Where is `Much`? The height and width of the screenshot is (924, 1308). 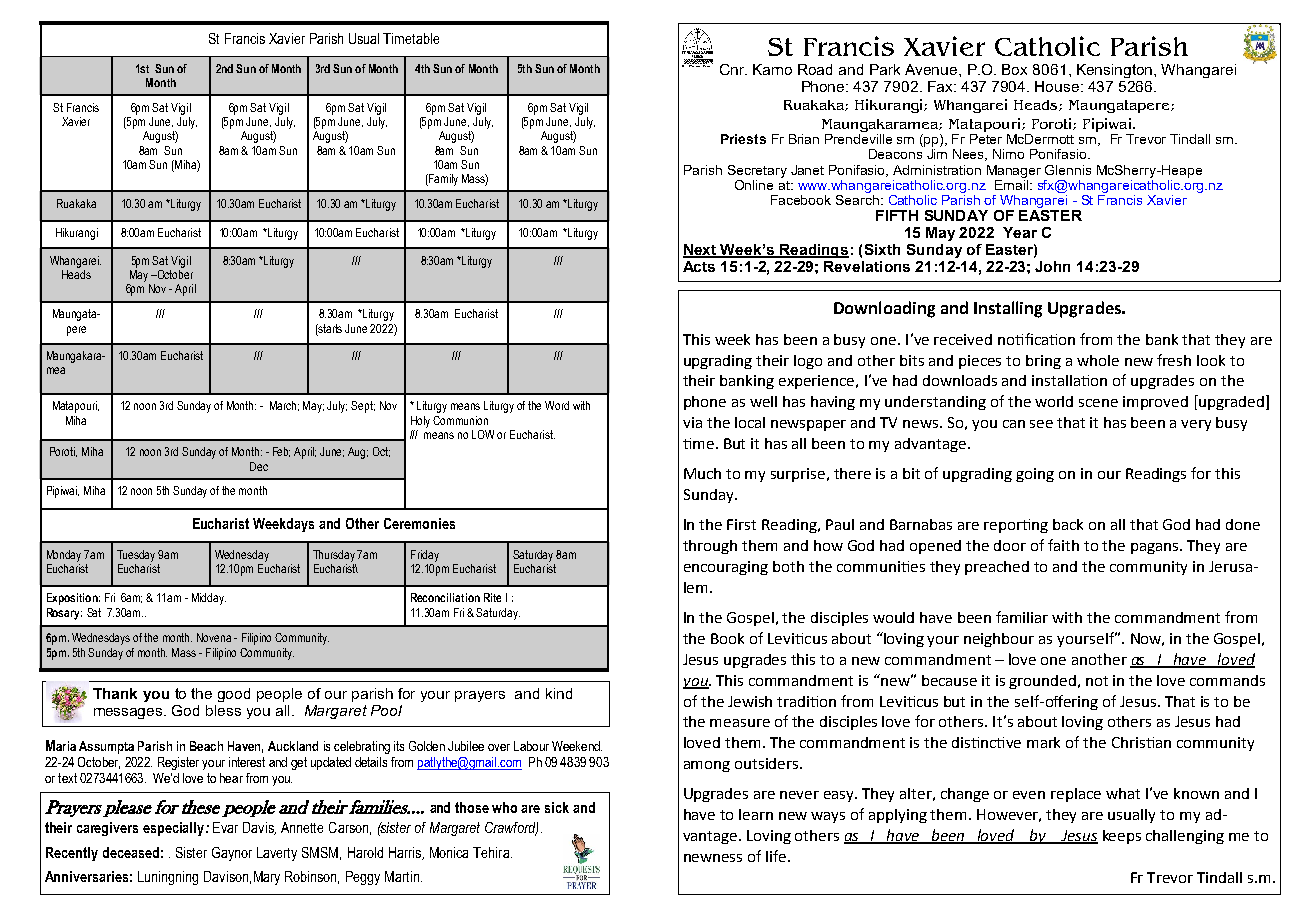 Much is located at coordinates (702, 473).
